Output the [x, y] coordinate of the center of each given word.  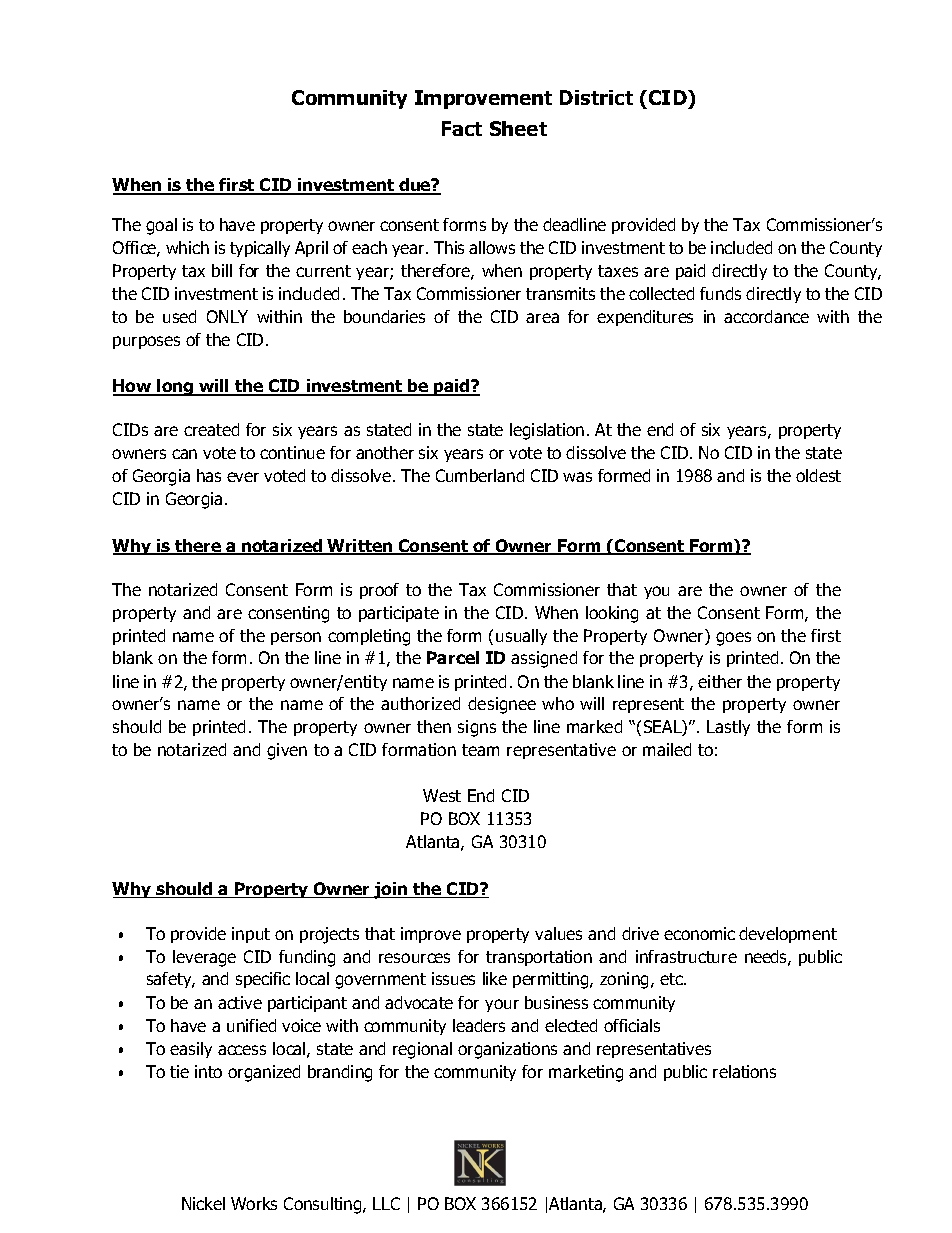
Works [254, 1203]
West [442, 795]
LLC [386, 1203]
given [287, 751]
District [596, 97]
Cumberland [480, 475]
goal [161, 226]
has [209, 475]
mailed [667, 749]
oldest [818, 475]
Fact [462, 128]
